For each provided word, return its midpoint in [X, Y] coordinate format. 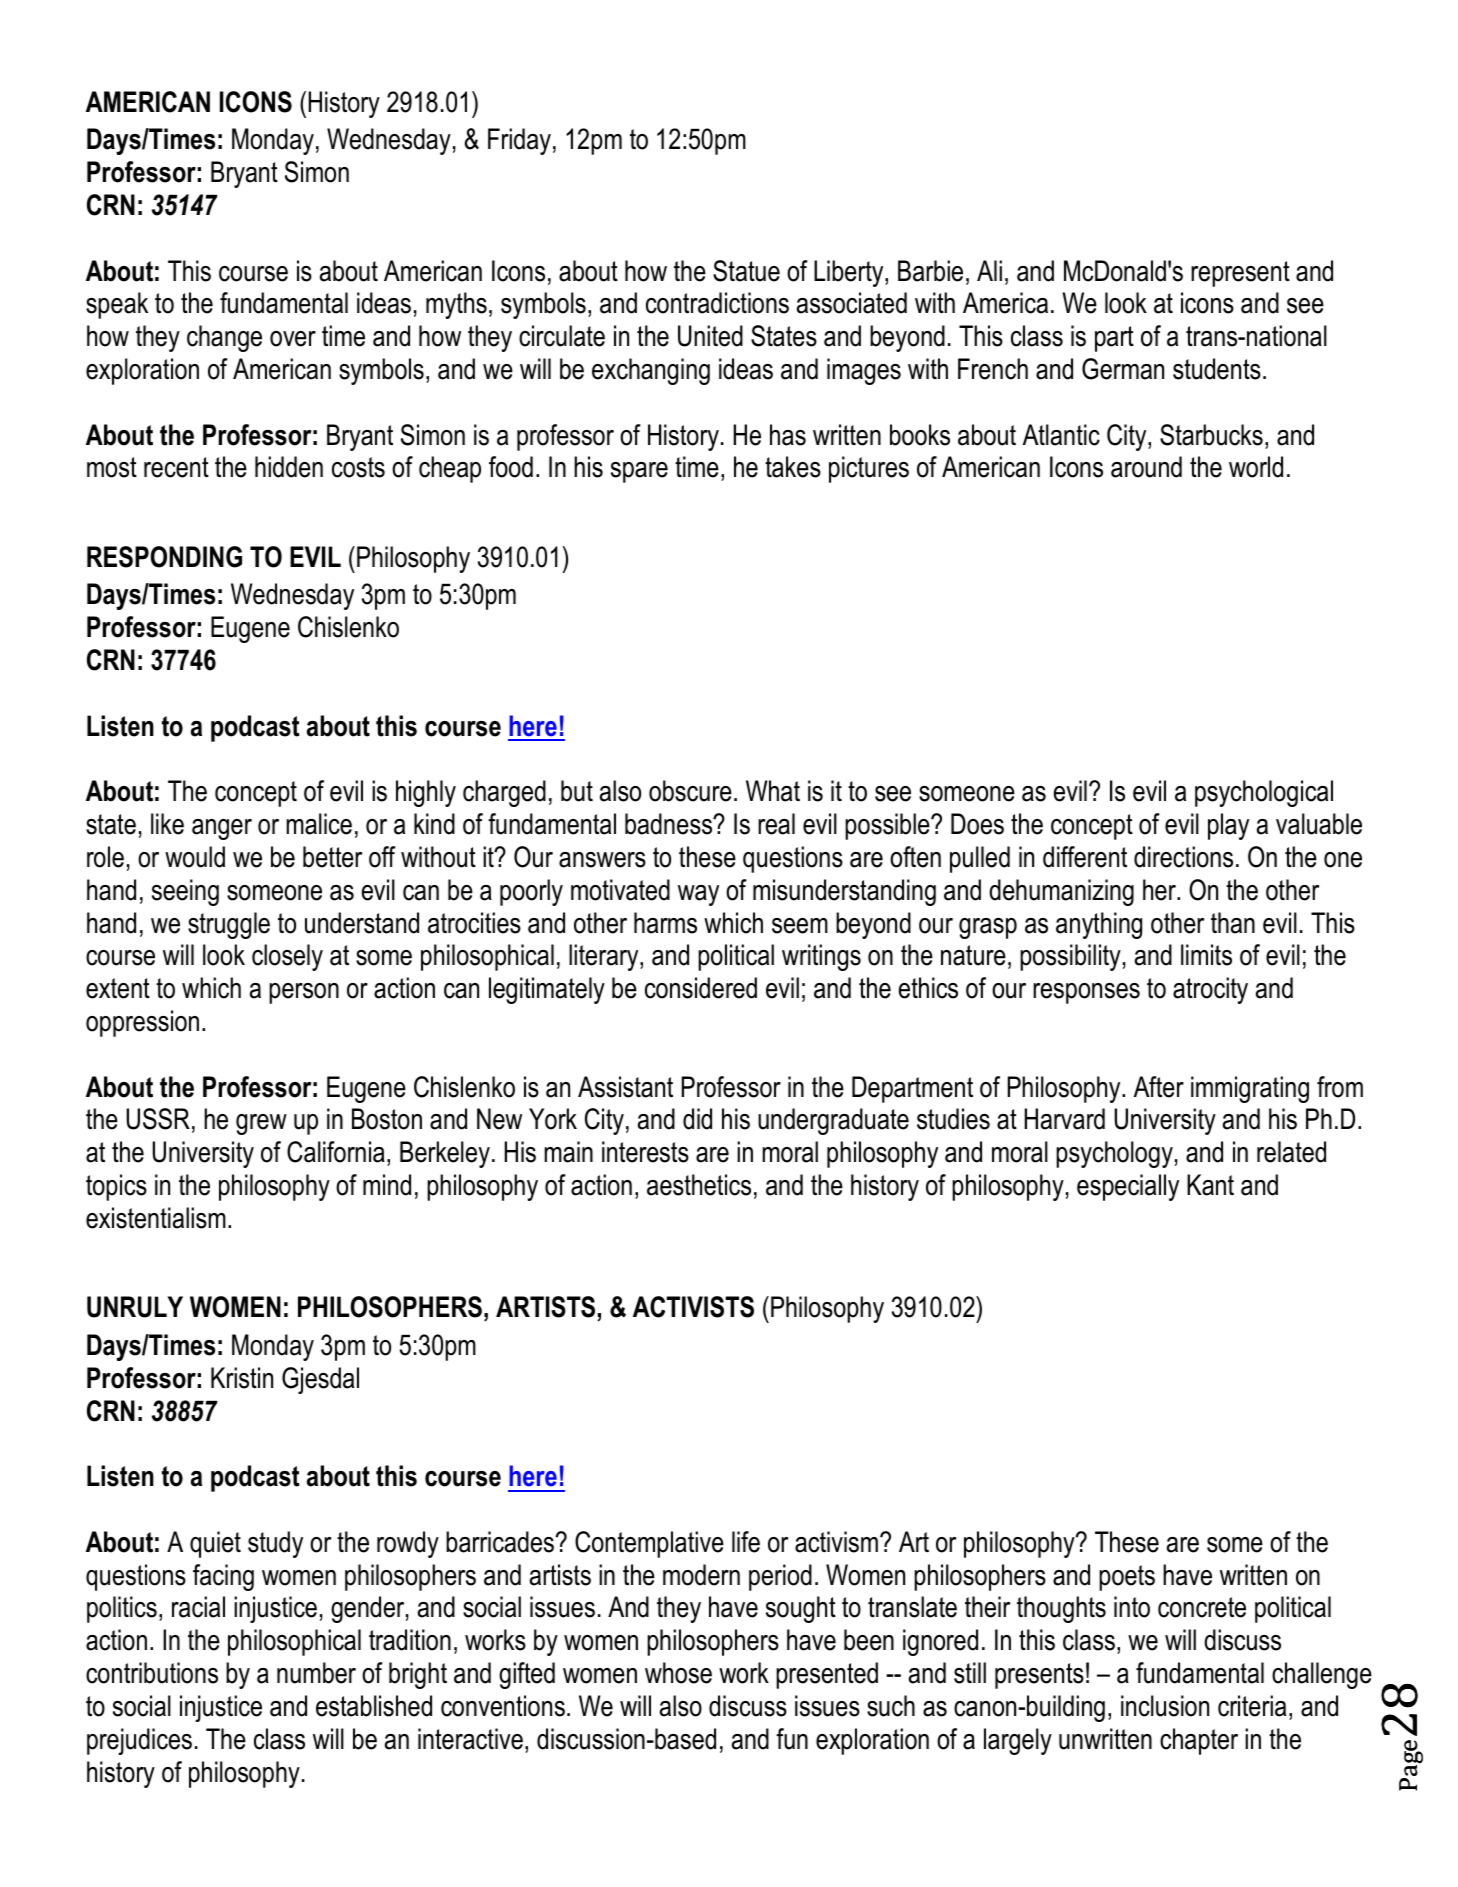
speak [117, 305]
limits [1206, 955]
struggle [229, 925]
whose [678, 1673]
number [316, 1673]
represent [1240, 274]
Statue [746, 271]
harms [665, 923]
